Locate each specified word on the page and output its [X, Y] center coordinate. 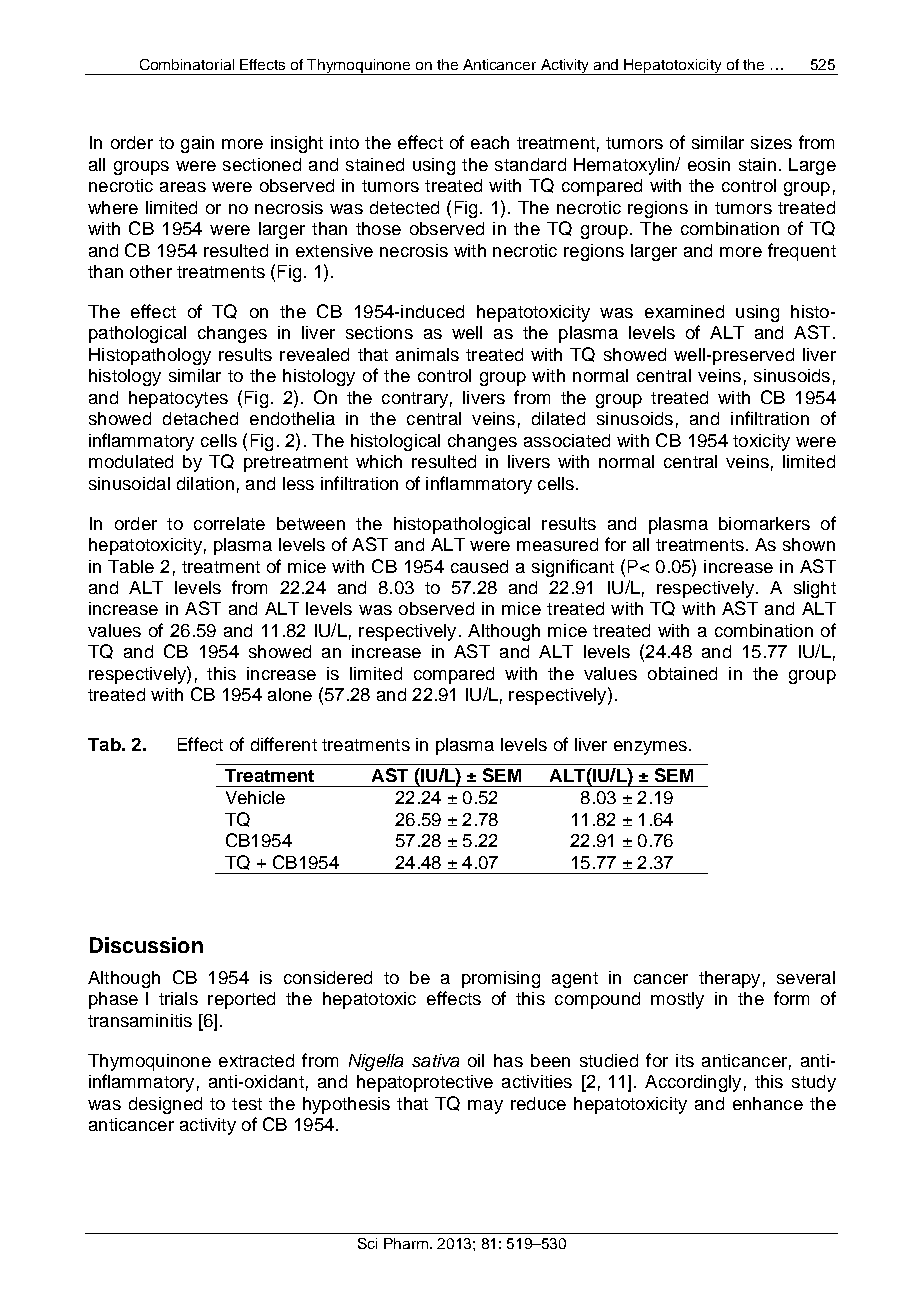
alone [290, 694]
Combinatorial [187, 64]
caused [479, 566]
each [490, 142]
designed [165, 1105]
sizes [771, 142]
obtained [682, 673]
